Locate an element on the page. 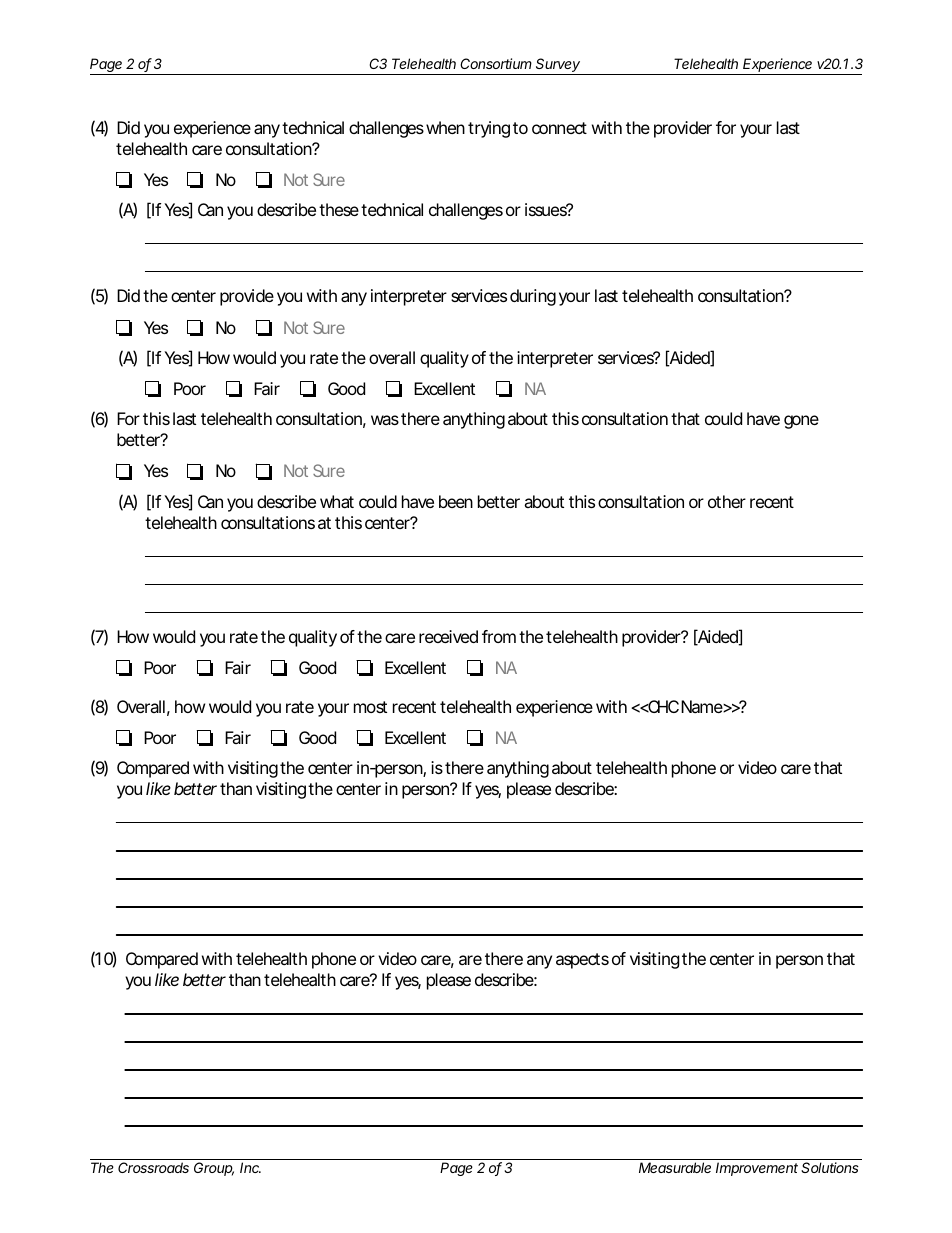  aspects is located at coordinates (582, 961).
